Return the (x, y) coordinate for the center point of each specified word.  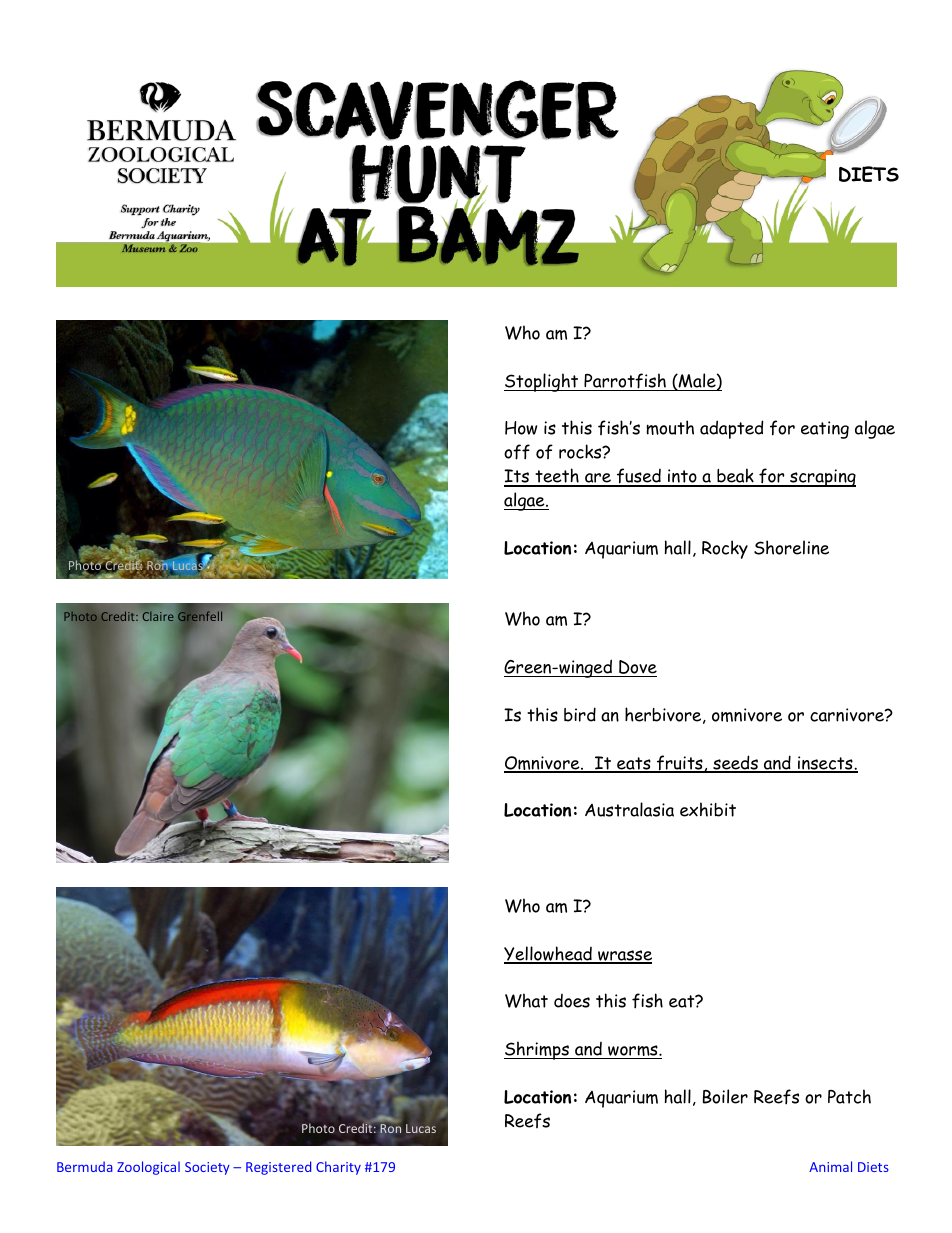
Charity (338, 1168)
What (526, 1000)
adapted (731, 429)
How (521, 428)
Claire (158, 616)
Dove (637, 668)
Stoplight (542, 382)
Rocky (725, 549)
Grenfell (200, 616)
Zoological (148, 1168)
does (572, 1001)
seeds (735, 763)
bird (580, 714)
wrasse (624, 956)
